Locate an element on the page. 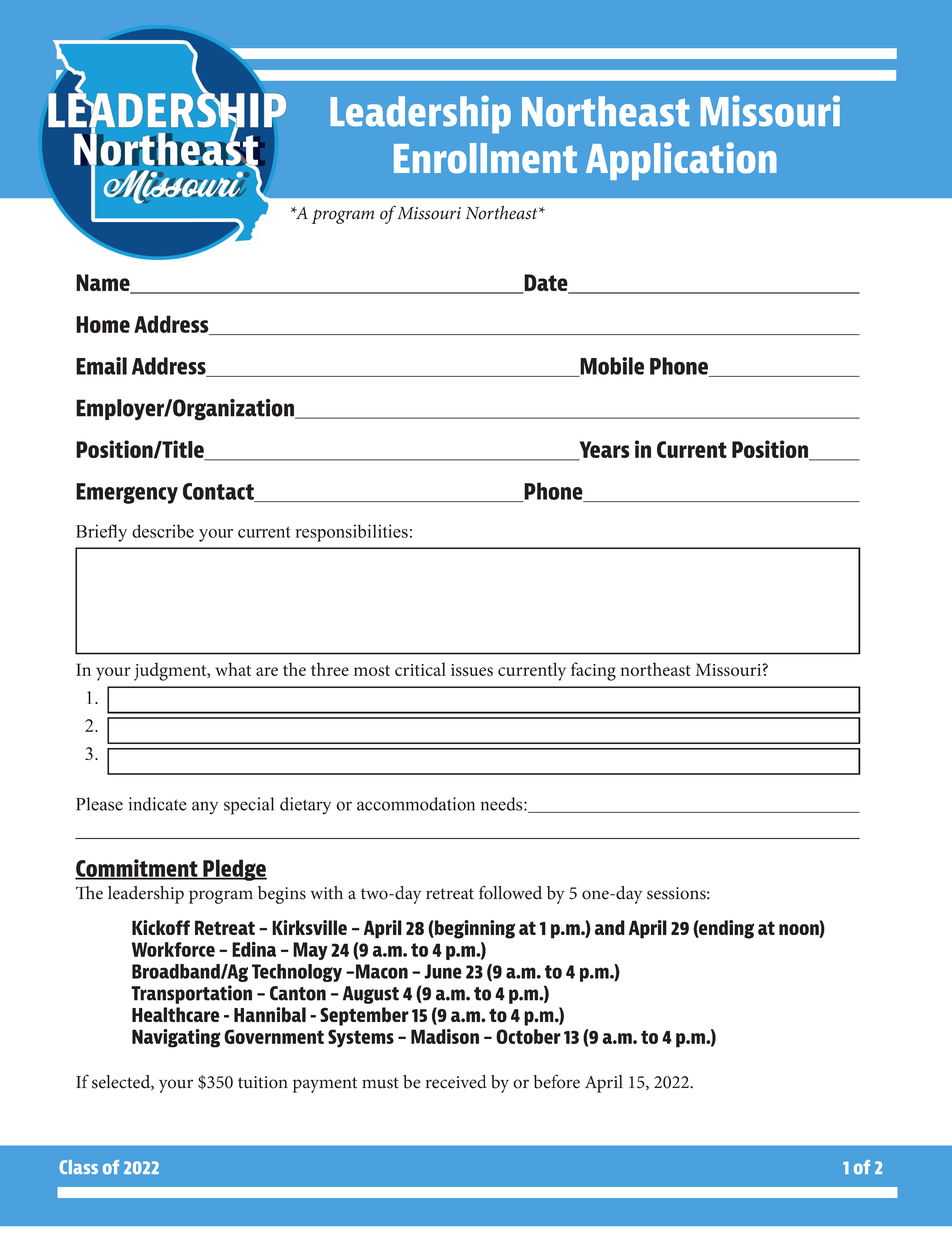 The image size is (952, 1233). what is located at coordinates (233, 669).
